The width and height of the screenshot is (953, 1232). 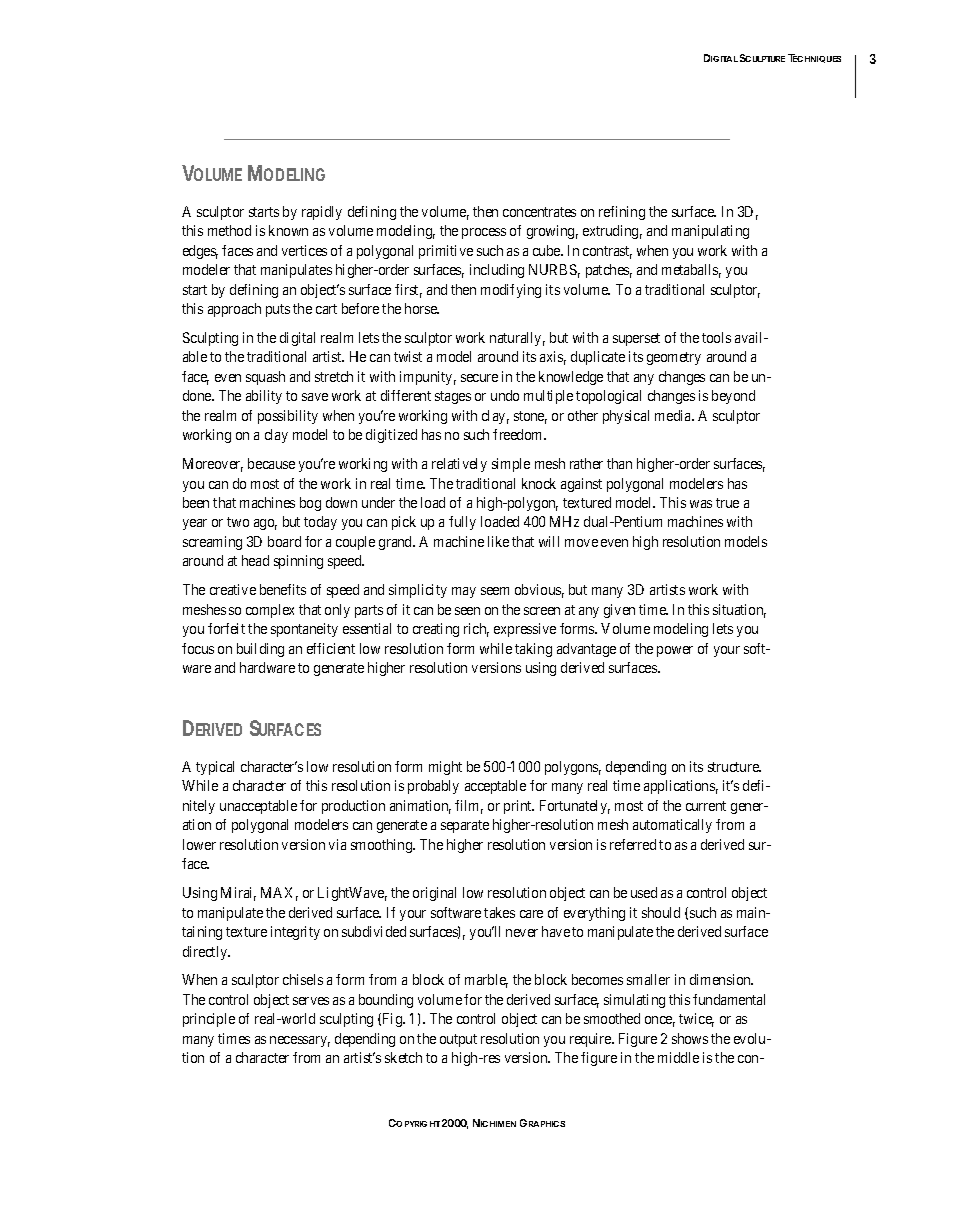 I want to click on output, so click(x=458, y=1040).
